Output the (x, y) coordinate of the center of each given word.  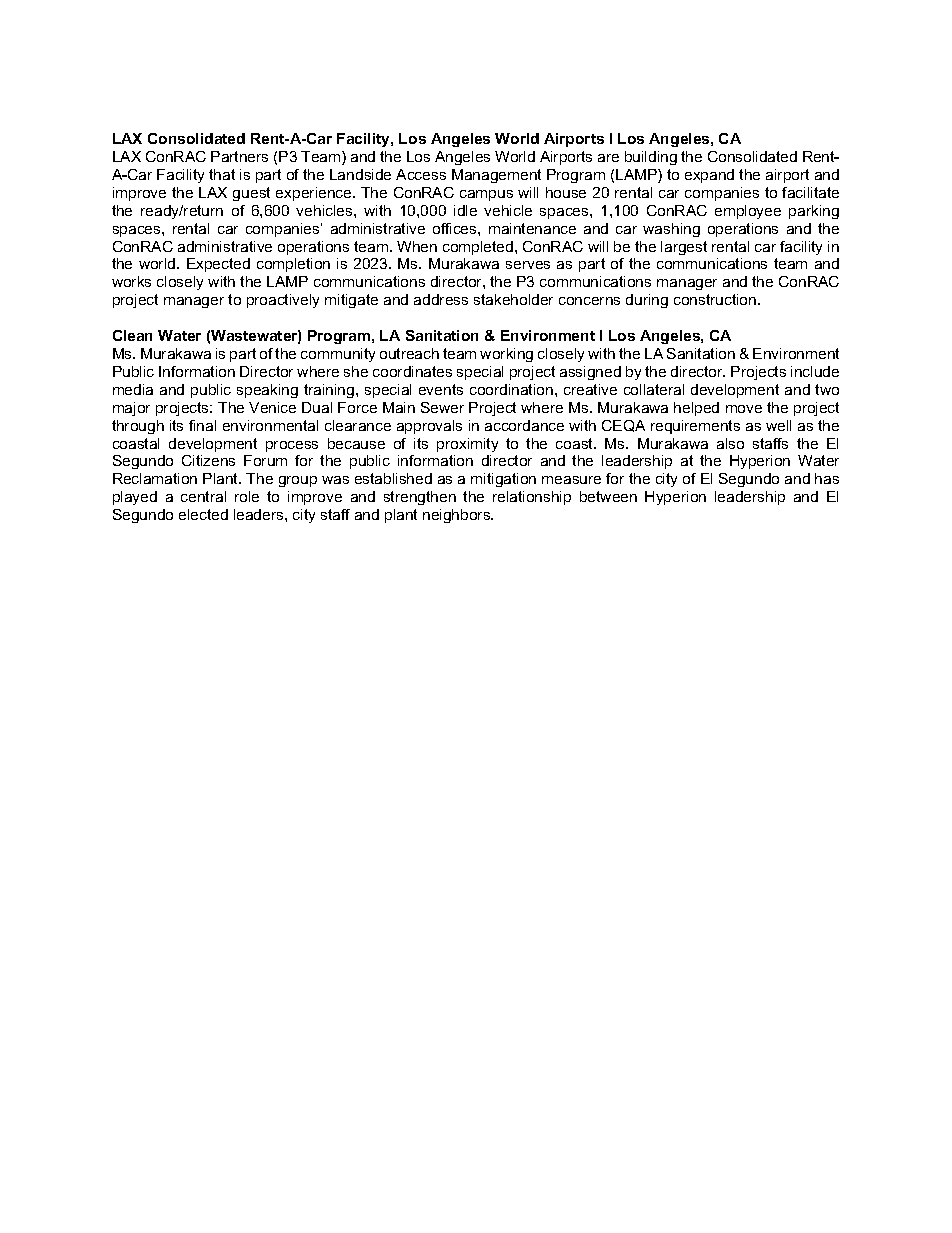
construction (716, 299)
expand (709, 176)
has (827, 478)
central (203, 496)
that (222, 174)
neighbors (458, 516)
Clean (132, 335)
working (506, 355)
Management (496, 176)
